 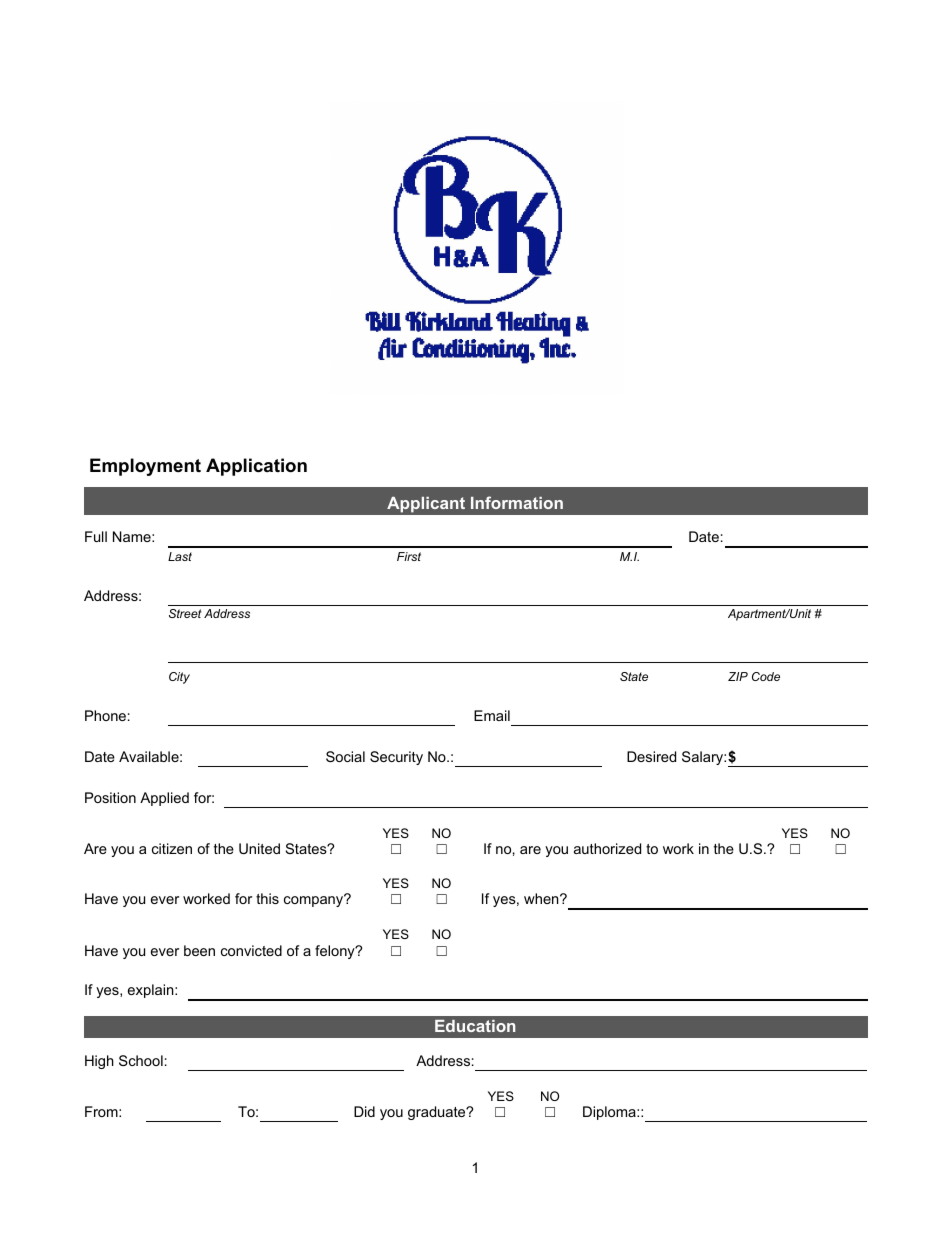 What do you see at coordinates (409, 556) in the screenshot?
I see `First` at bounding box center [409, 556].
